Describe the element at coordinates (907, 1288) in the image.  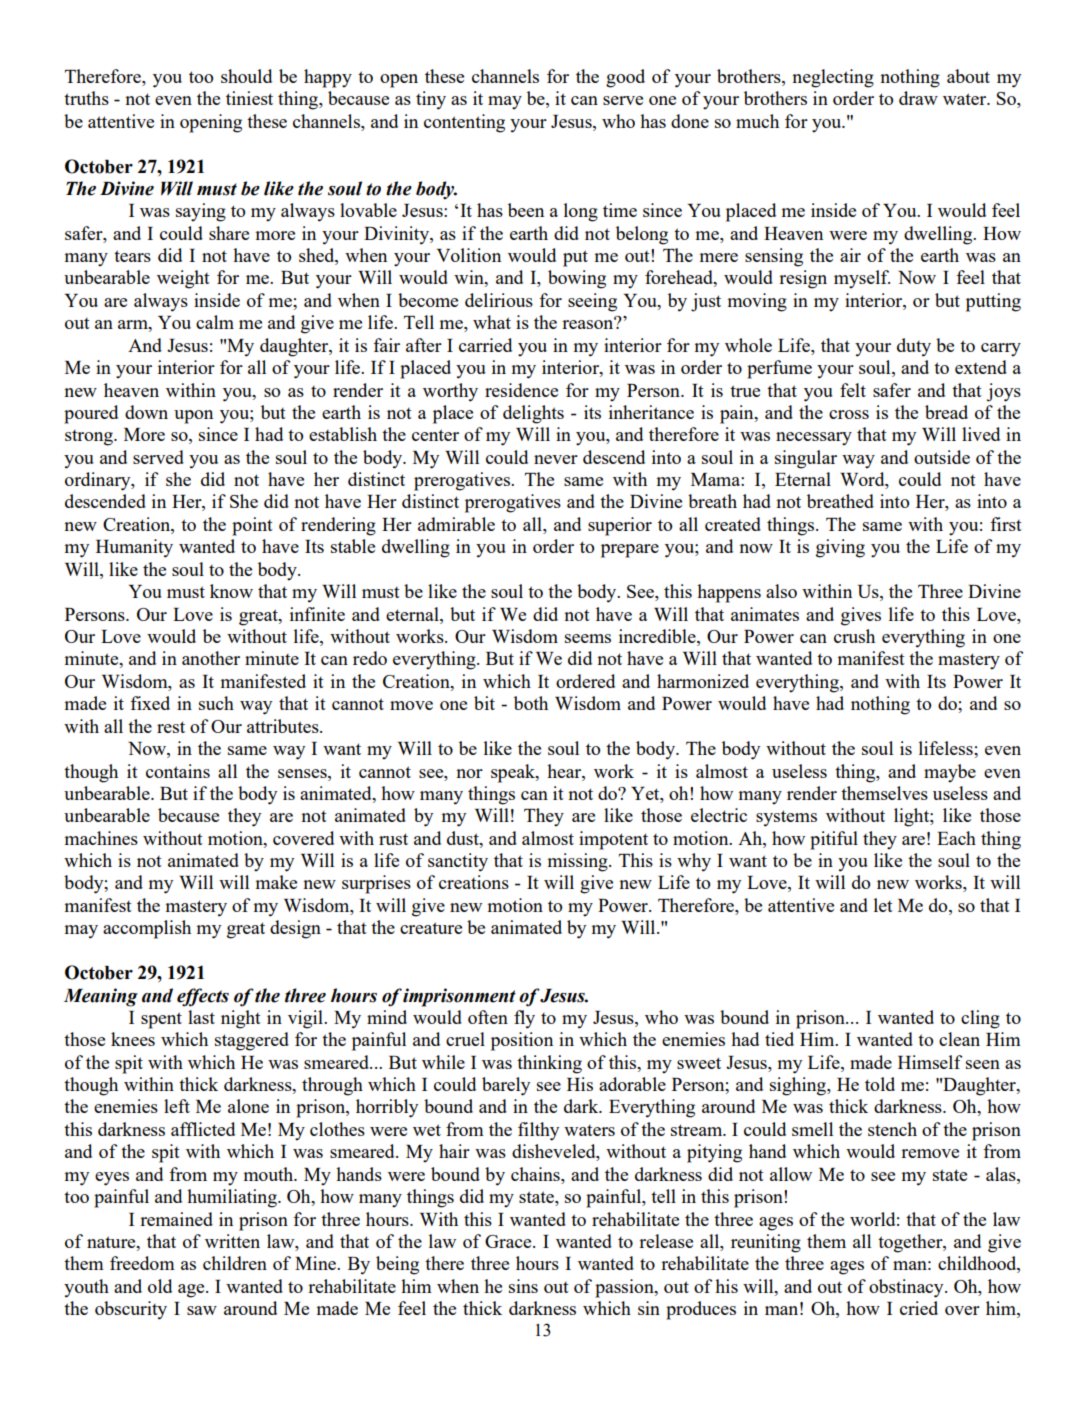
I see `obstinacy` at that location.
